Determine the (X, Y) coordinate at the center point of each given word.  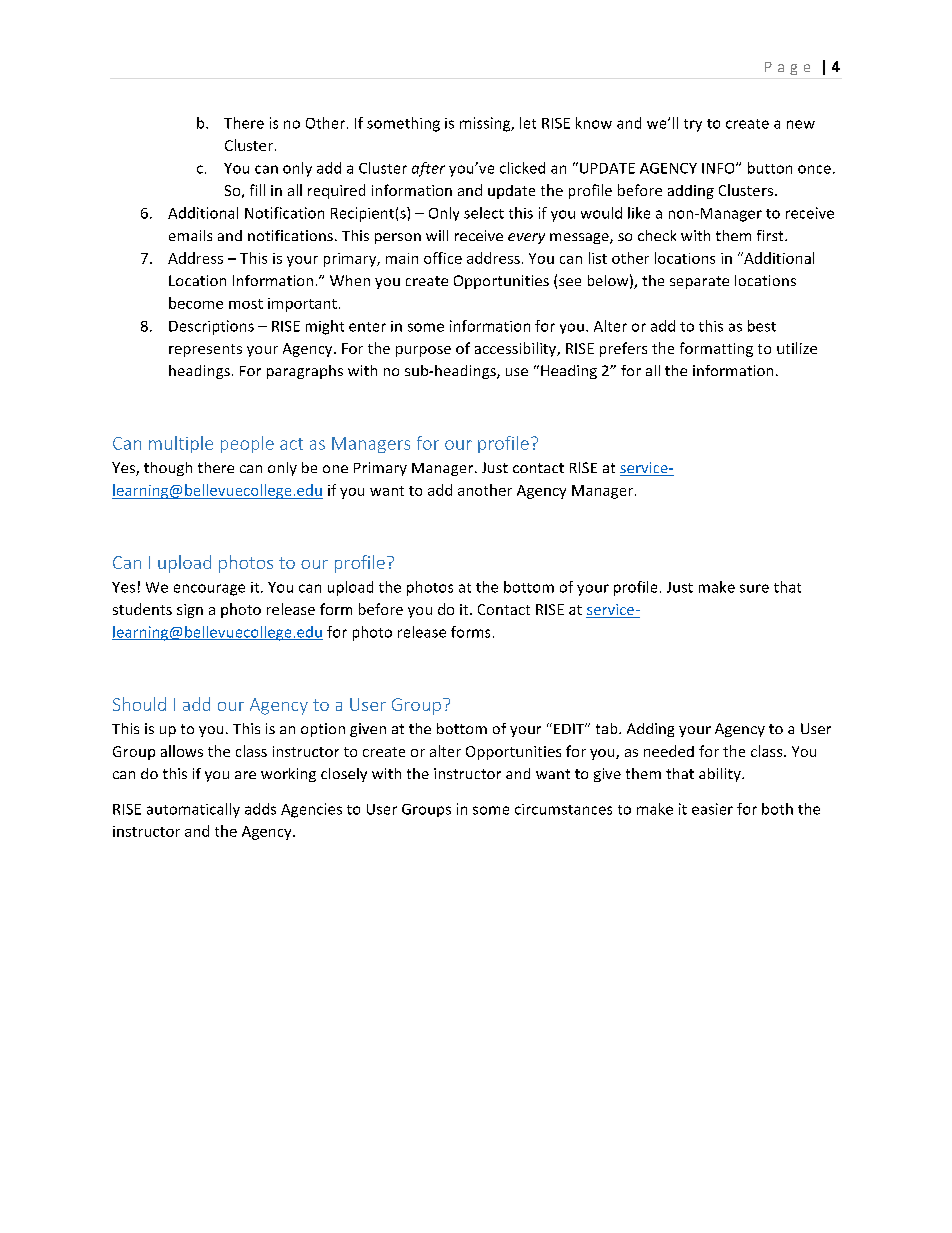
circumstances (563, 809)
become (196, 303)
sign (190, 611)
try (693, 125)
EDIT (570, 728)
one (335, 469)
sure (754, 588)
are (245, 775)
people (247, 444)
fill (257, 190)
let (528, 123)
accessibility (517, 349)
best (762, 326)
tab (608, 728)
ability (721, 775)
